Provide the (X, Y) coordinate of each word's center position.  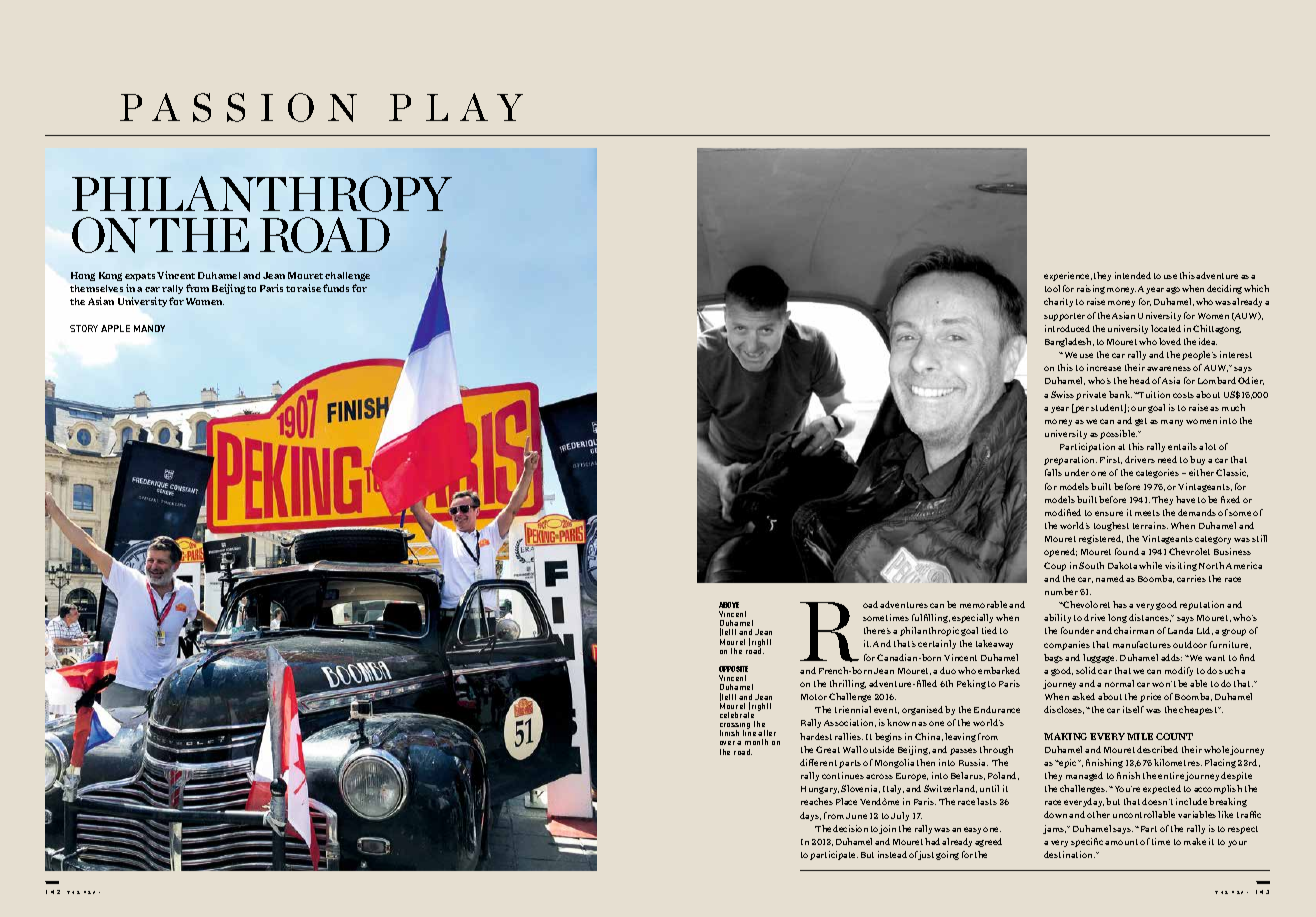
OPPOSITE (733, 669)
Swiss (1062, 394)
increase (1104, 367)
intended (1133, 275)
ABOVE (729, 605)
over (727, 743)
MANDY (149, 328)
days (810, 816)
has (1120, 604)
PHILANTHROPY (262, 194)
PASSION (238, 107)
